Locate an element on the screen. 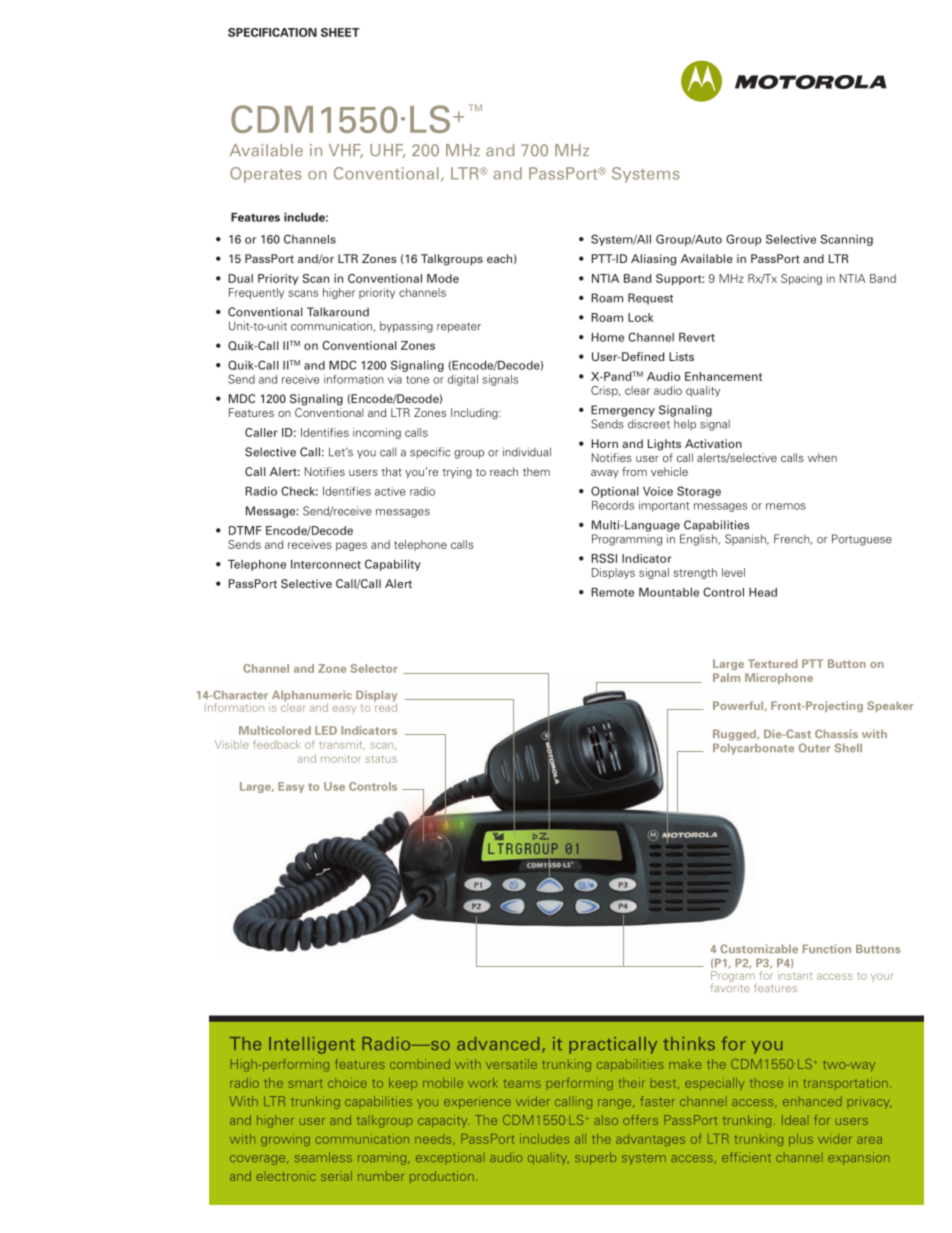 This screenshot has height=1233, width=952. SHEET is located at coordinates (340, 32).
